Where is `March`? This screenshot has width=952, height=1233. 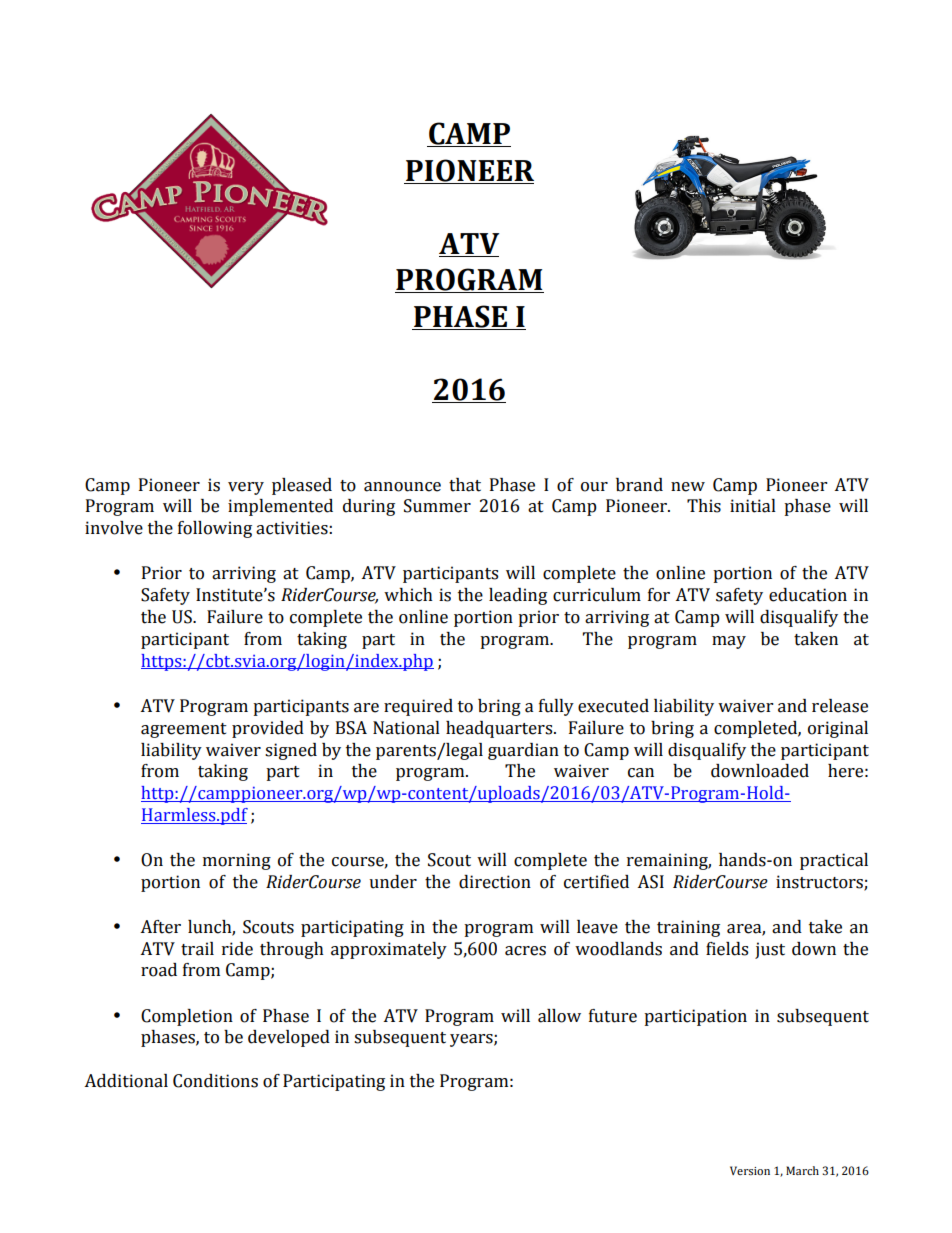
March is located at coordinates (802, 1170).
